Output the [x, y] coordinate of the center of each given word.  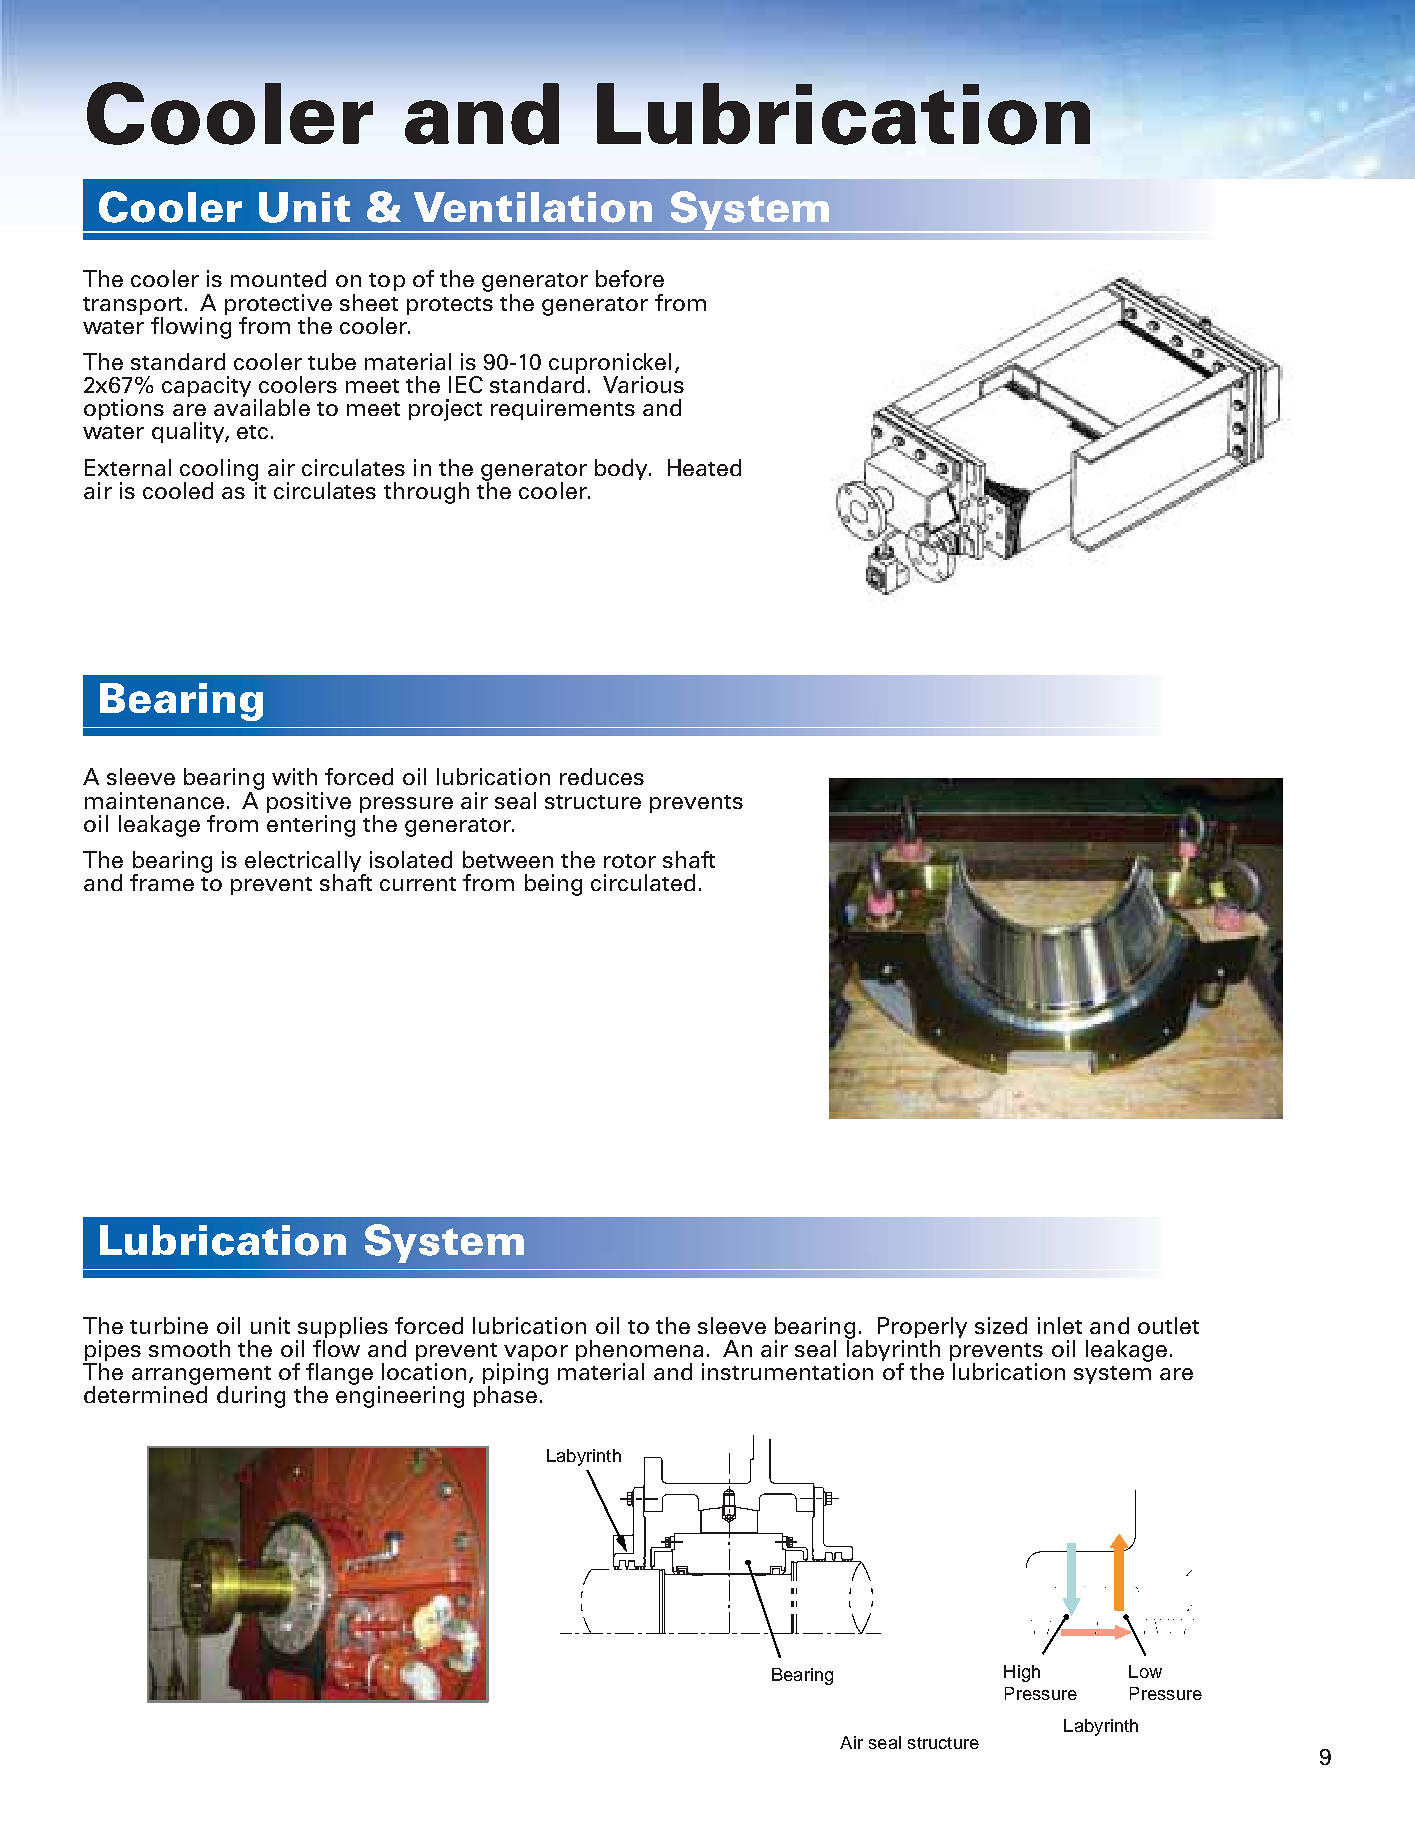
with [294, 776]
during [251, 1397]
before [630, 278]
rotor [630, 861]
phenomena [640, 1352]
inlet [1060, 1325]
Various [643, 384]
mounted [278, 278]
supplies [342, 1329]
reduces [602, 776]
